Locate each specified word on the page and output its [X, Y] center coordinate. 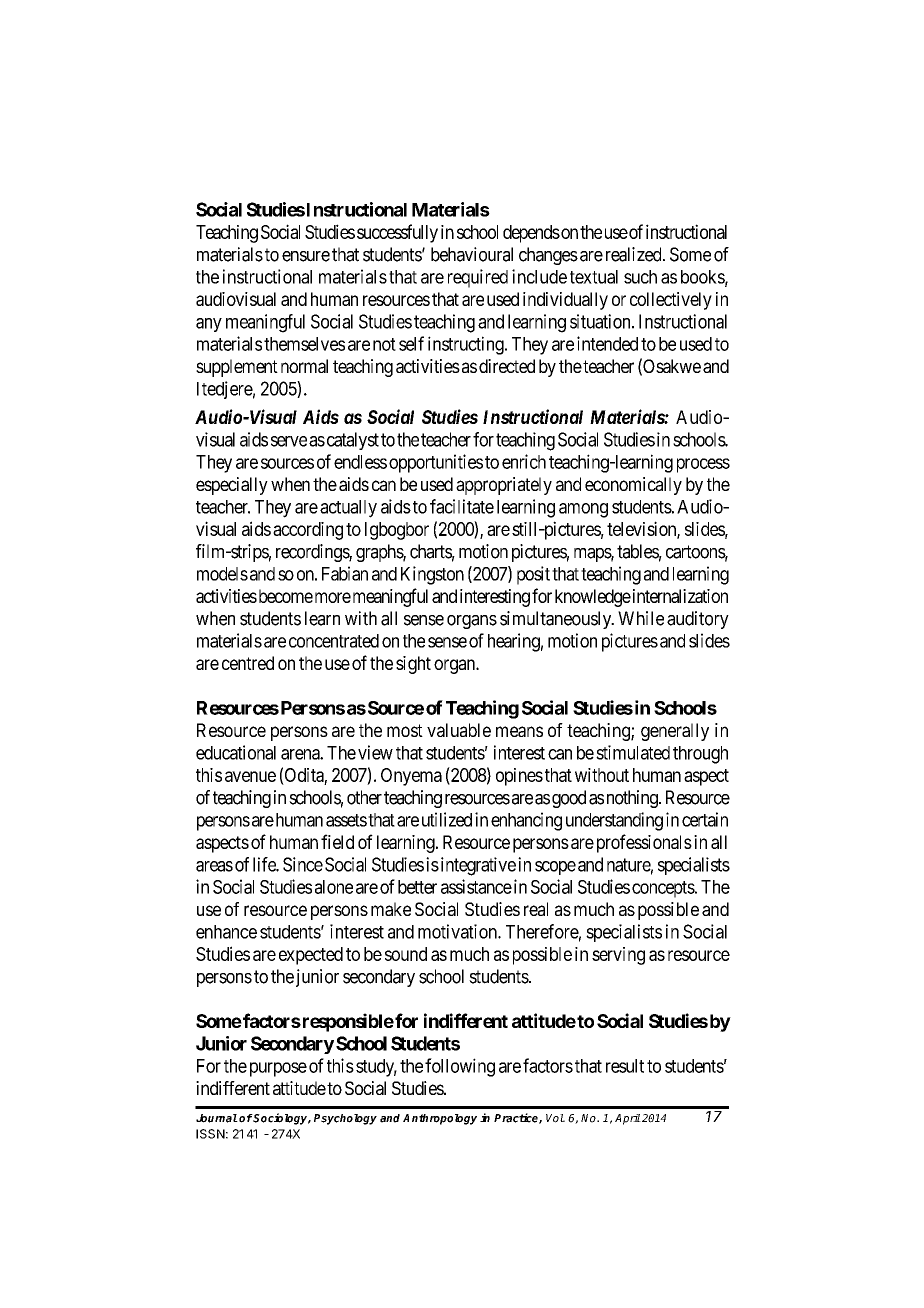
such [640, 277]
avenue [250, 776]
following [460, 1067]
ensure [306, 256]
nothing [633, 799]
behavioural [472, 254]
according [308, 531]
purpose [278, 1069]
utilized [447, 819]
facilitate [462, 506]
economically [633, 486]
